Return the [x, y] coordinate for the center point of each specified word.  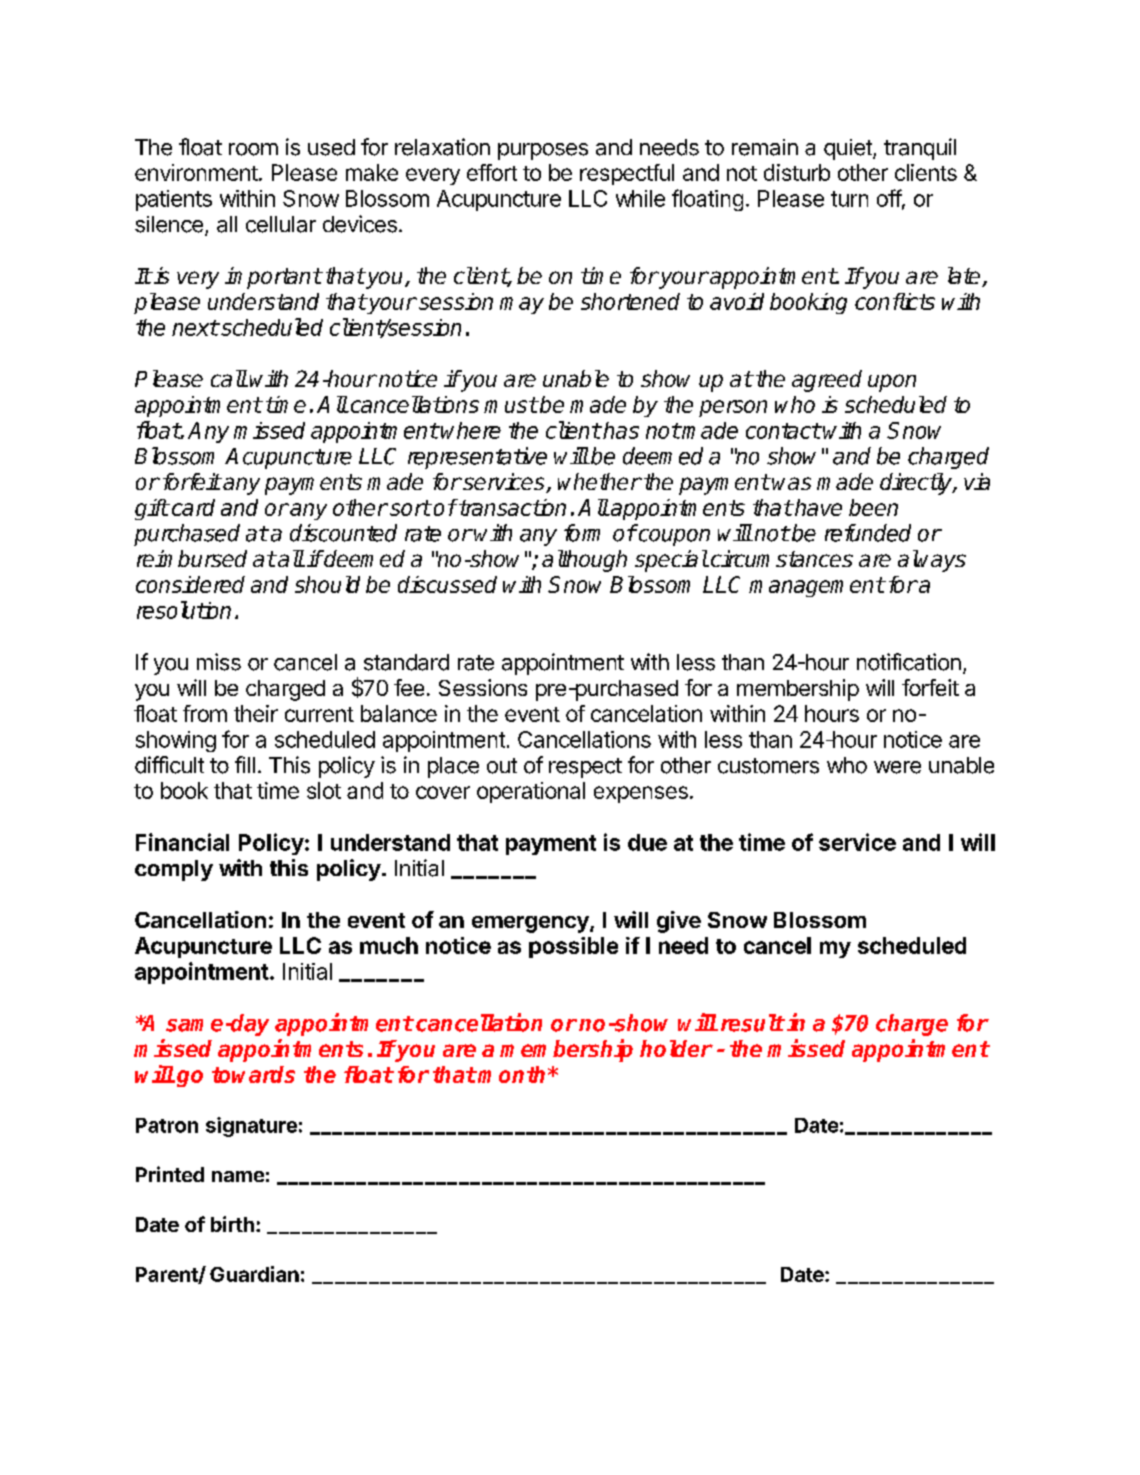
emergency [531, 924]
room [253, 149]
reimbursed [192, 558]
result [753, 1023]
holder [676, 1048]
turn [849, 199]
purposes [543, 151]
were [897, 767]
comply [174, 870]
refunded [868, 533]
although [584, 561]
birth [232, 1224]
